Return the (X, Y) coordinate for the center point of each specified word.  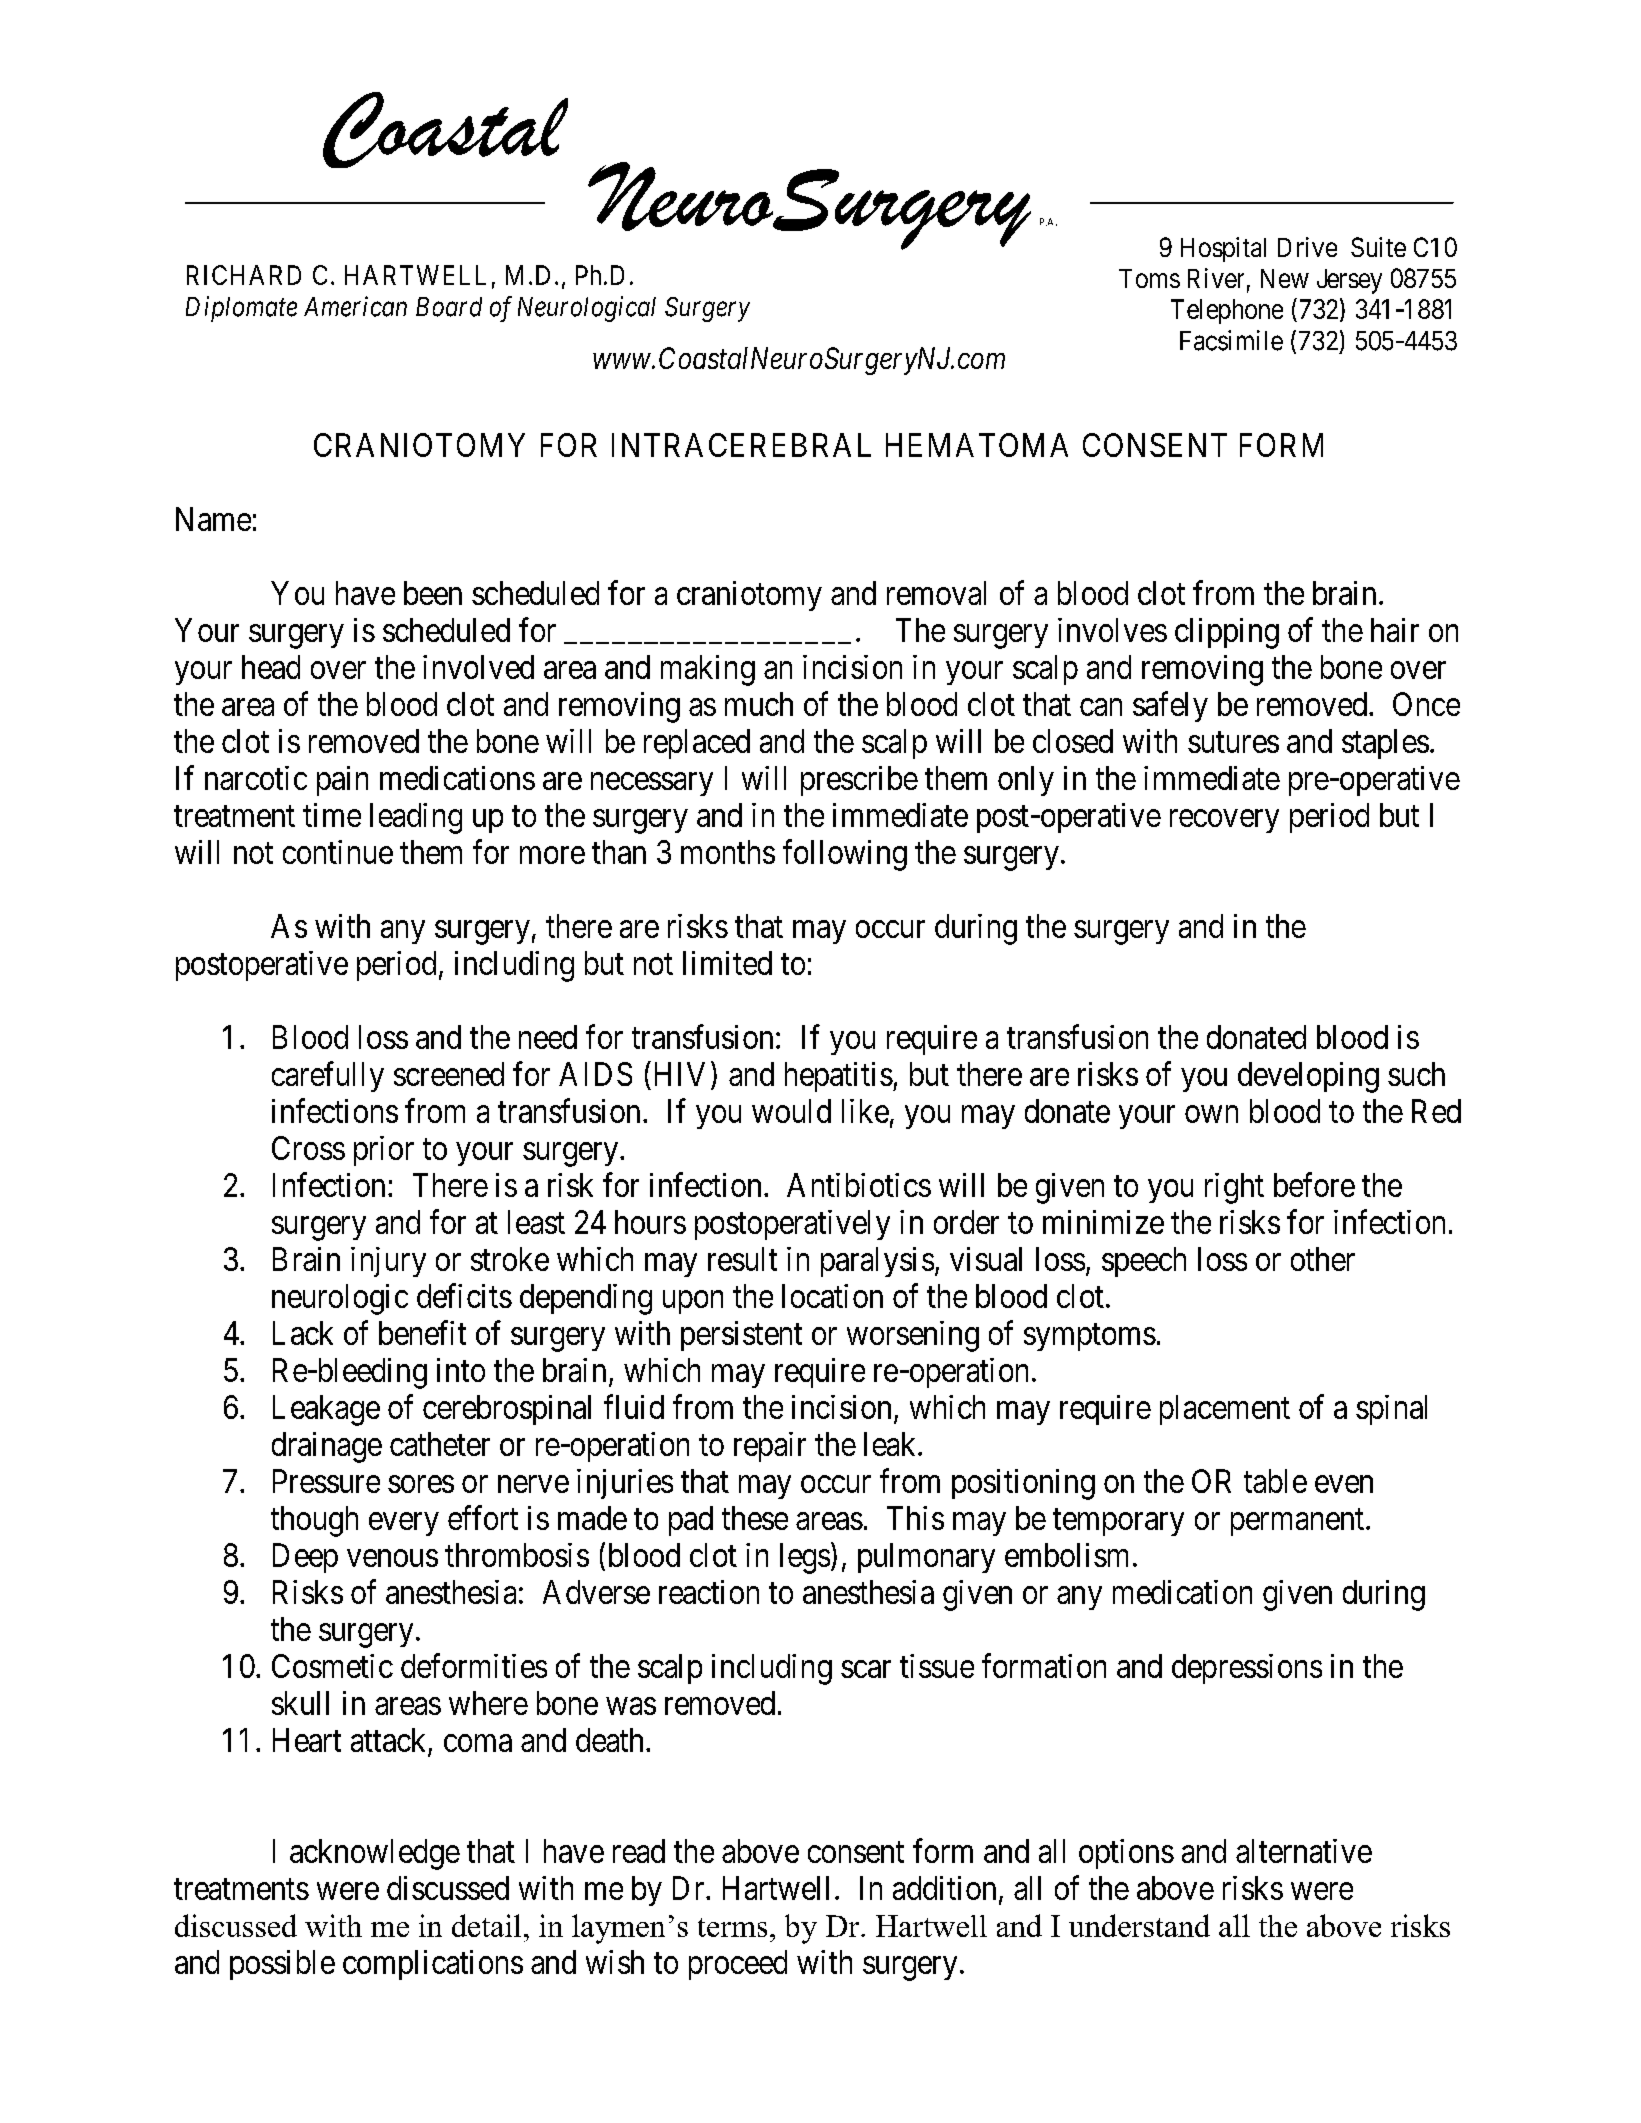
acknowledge (375, 1854)
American (355, 306)
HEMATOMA (977, 445)
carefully (328, 1076)
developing (1308, 1077)
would (791, 1111)
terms (732, 1927)
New (1285, 278)
